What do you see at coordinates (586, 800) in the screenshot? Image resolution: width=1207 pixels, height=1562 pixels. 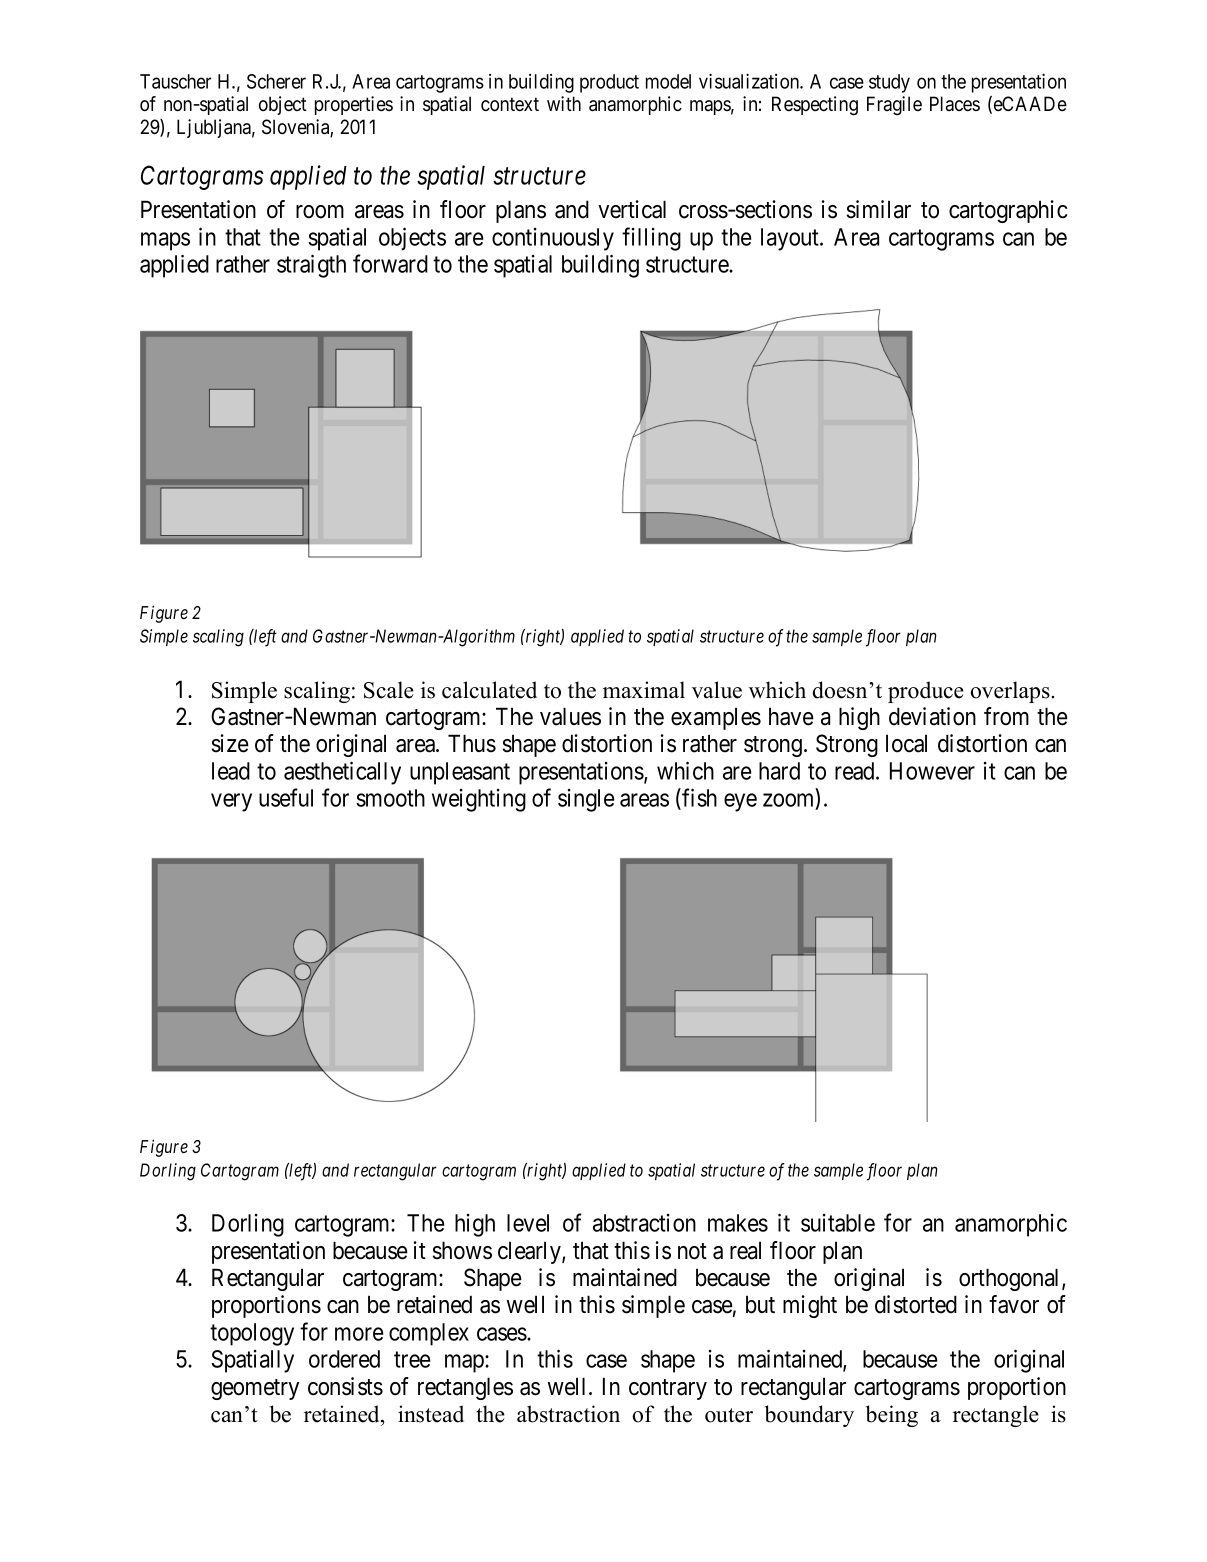 I see `single` at bounding box center [586, 800].
